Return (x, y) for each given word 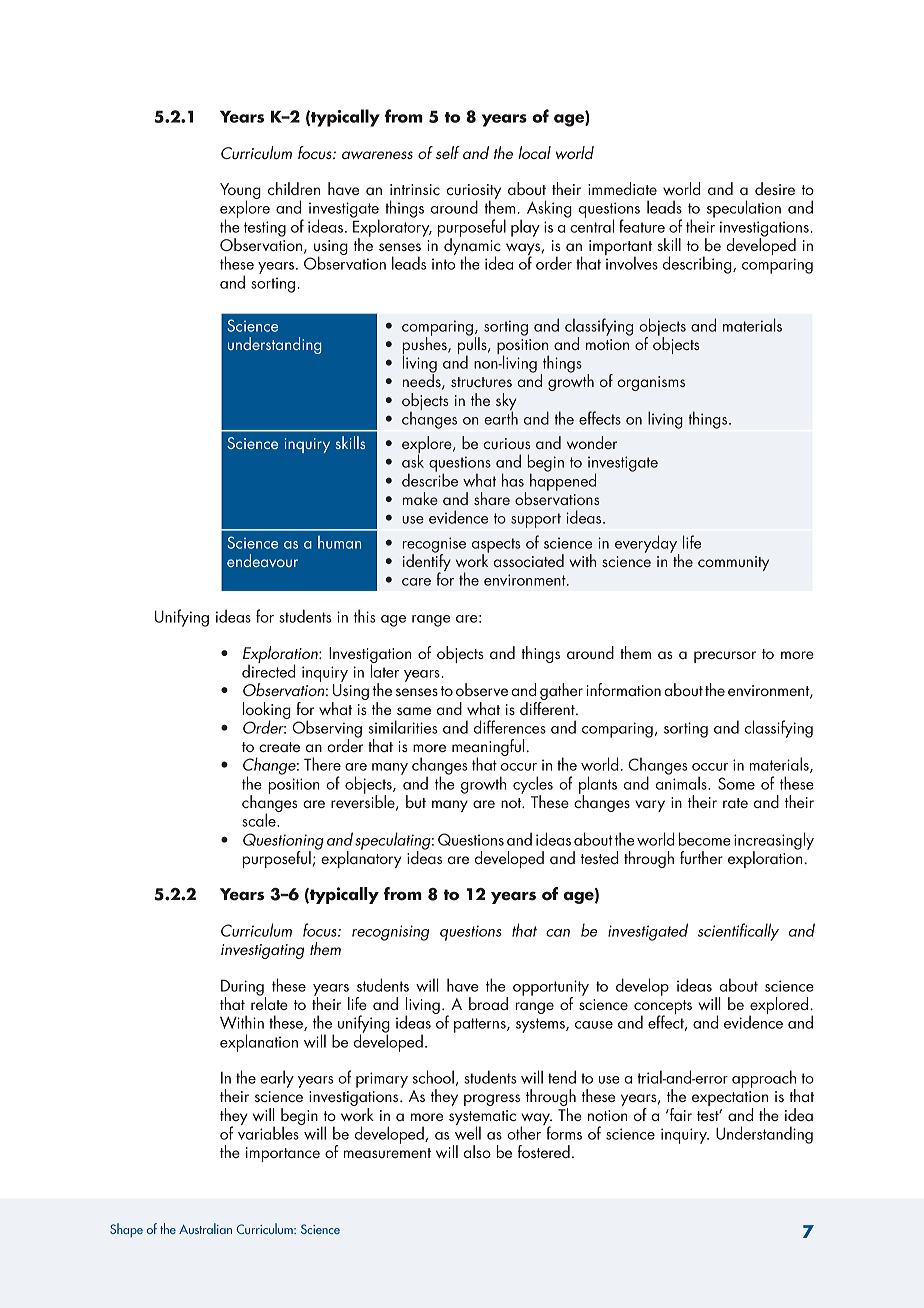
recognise (434, 546)
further (701, 857)
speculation (744, 209)
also (477, 1151)
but (416, 801)
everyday (647, 545)
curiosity (474, 193)
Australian (205, 1228)
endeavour (262, 560)
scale (260, 819)
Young (240, 192)
